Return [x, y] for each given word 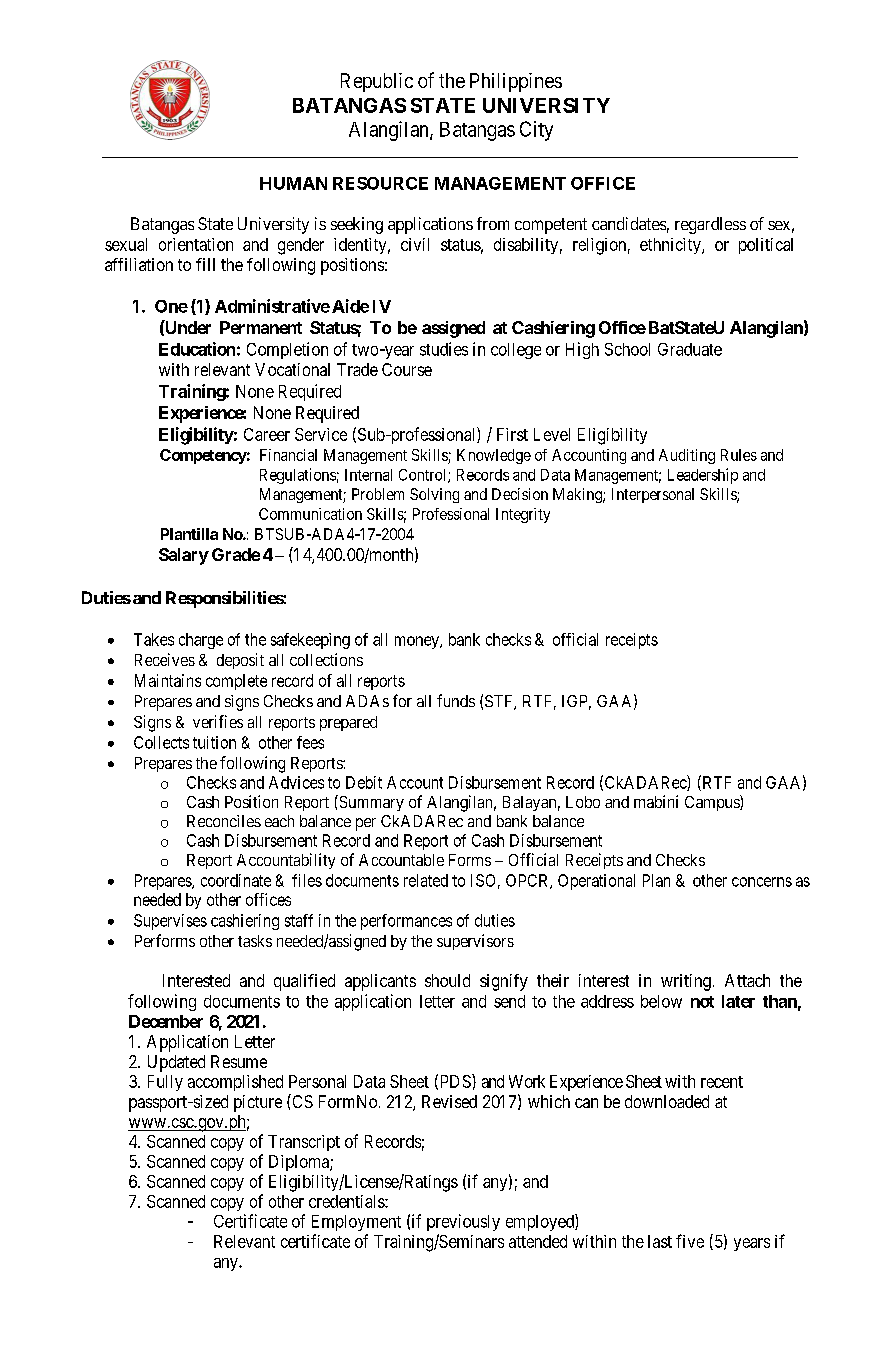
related [426, 880]
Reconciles [224, 821]
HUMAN [293, 183]
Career [267, 434]
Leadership [703, 476]
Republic [377, 82]
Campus [713, 803]
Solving [434, 495]
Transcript [304, 1143]
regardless [710, 225]
